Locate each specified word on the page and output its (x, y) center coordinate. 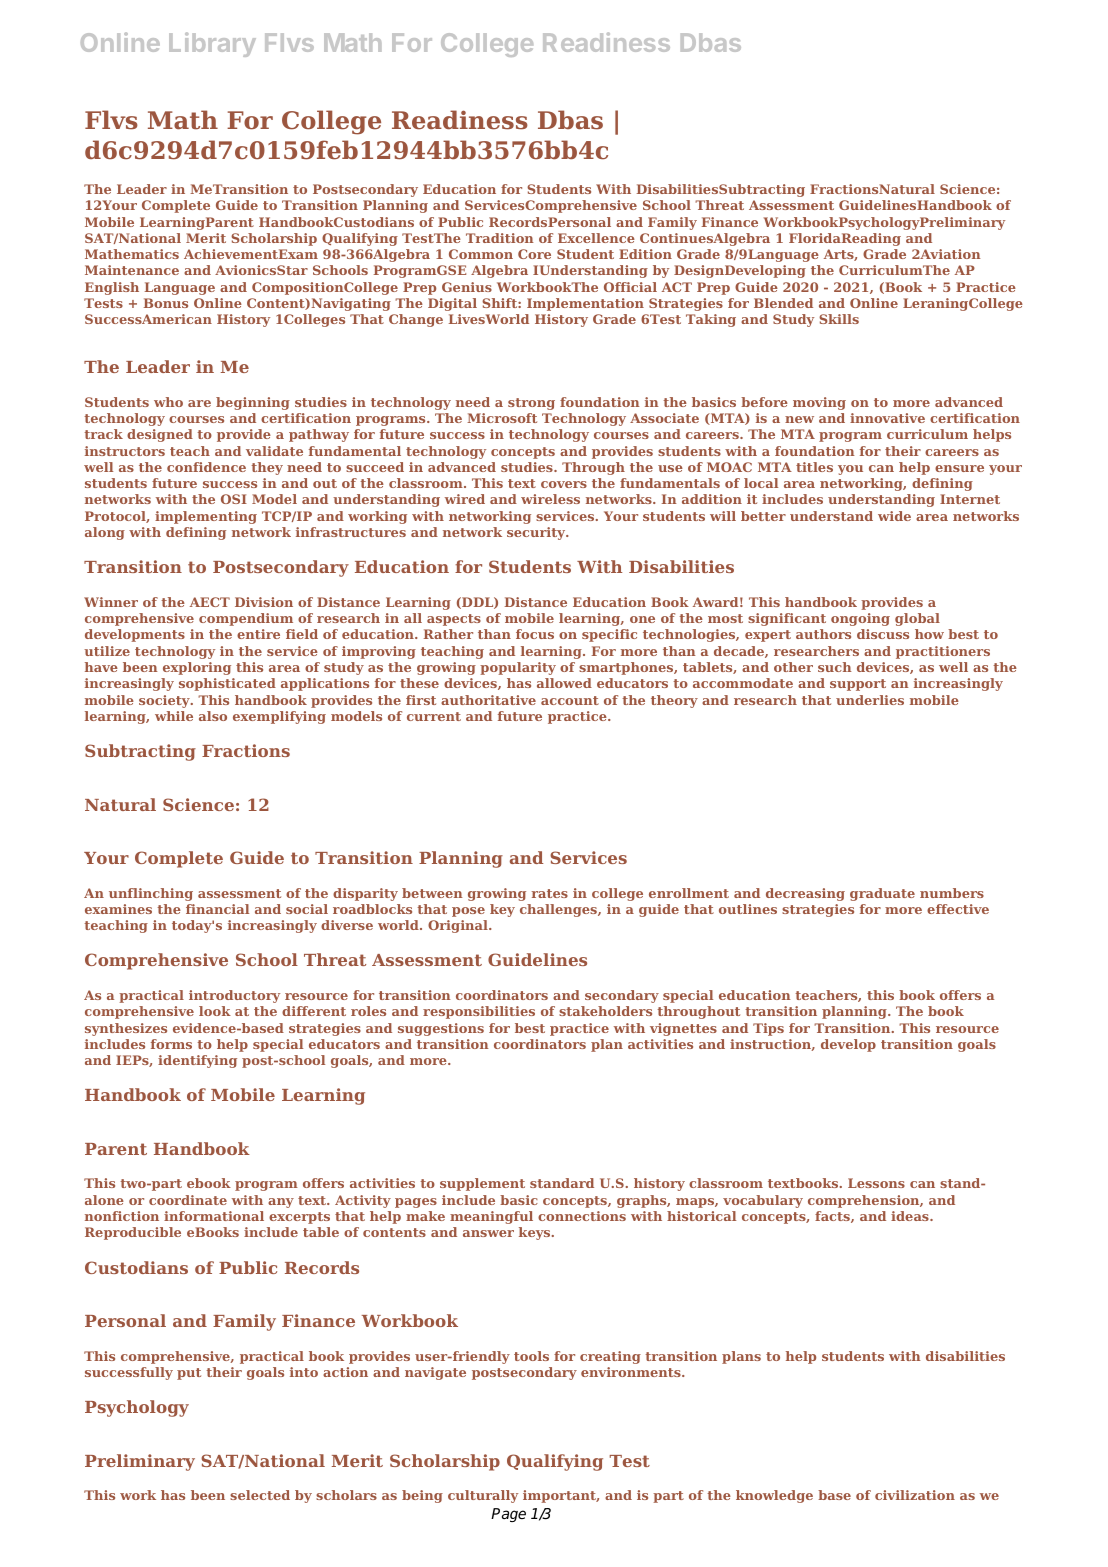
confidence (206, 467)
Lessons (876, 1183)
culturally (483, 1496)
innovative (887, 418)
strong (531, 404)
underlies (870, 700)
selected (260, 1495)
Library (212, 44)
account (570, 700)
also (213, 716)
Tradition (500, 238)
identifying (197, 1061)
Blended (783, 303)
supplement (482, 1184)
